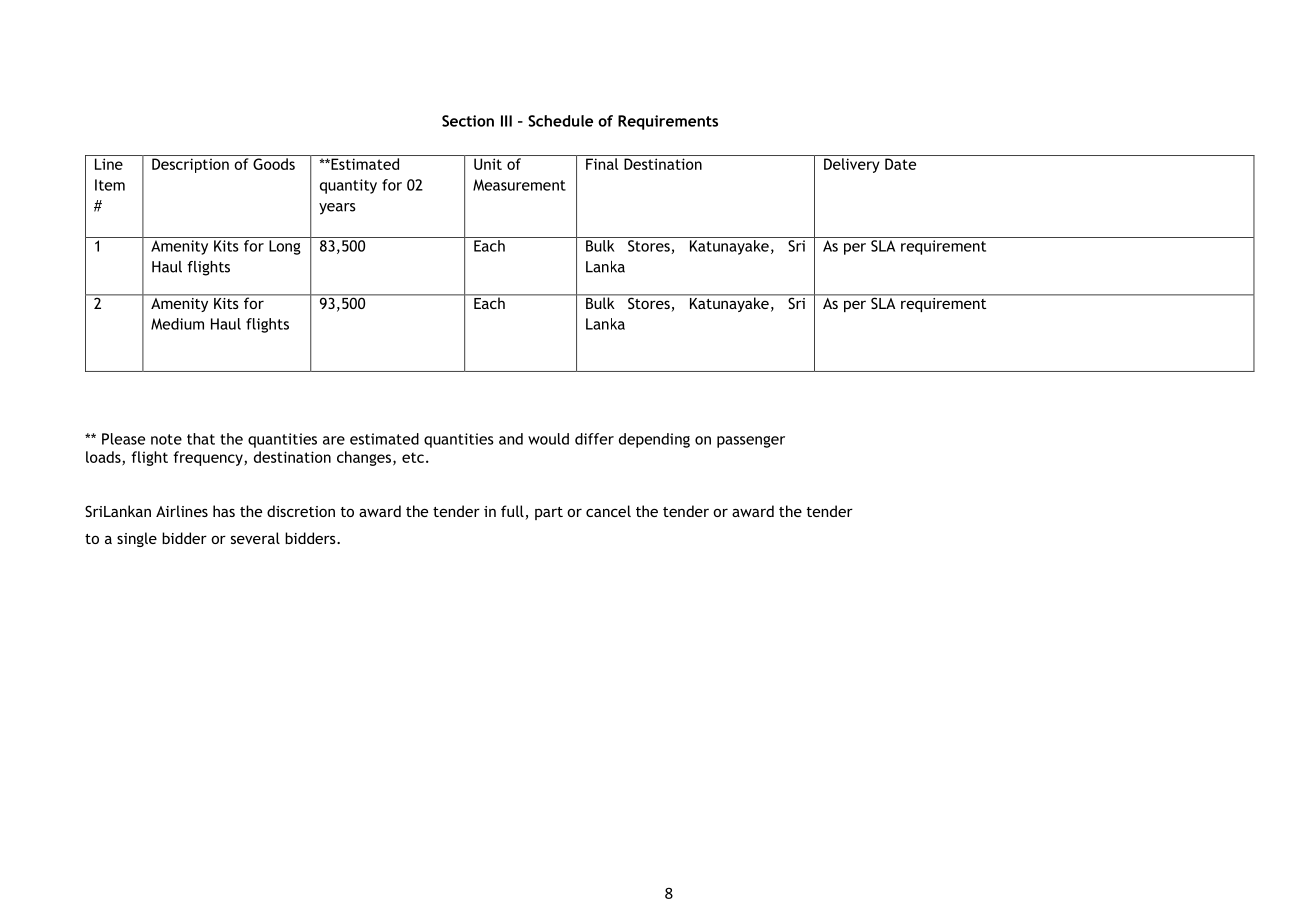 The height and width of the image is (924, 1309). I want to click on III, so click(506, 121).
